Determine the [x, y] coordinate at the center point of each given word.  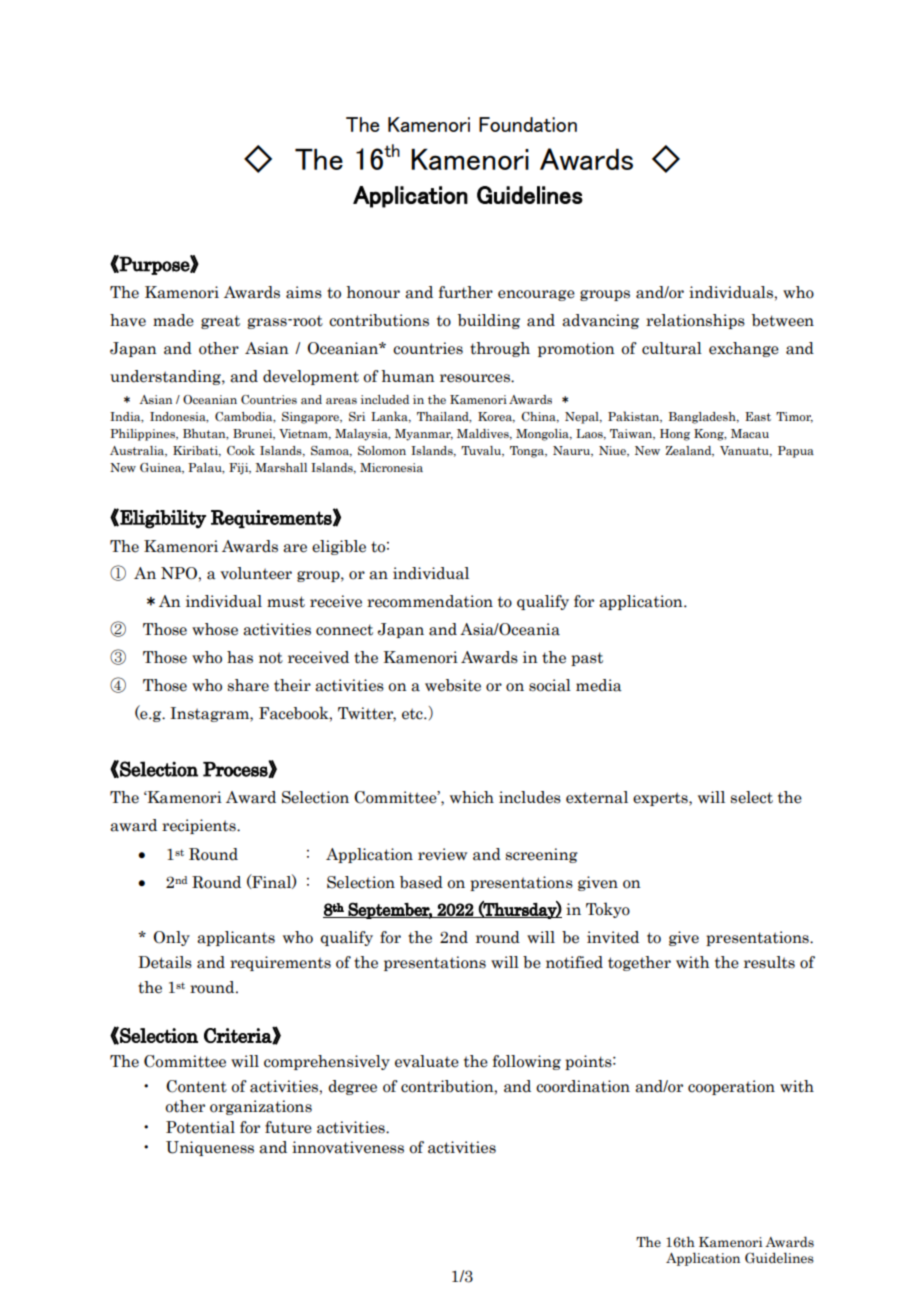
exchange [744, 349]
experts [661, 799]
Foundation [528, 124]
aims [304, 292]
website [453, 685]
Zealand [689, 451]
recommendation [430, 601]
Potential [200, 1127]
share [248, 685]
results [769, 962]
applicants [236, 938]
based [421, 882]
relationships [695, 321]
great [220, 322]
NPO [180, 573]
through [500, 349]
